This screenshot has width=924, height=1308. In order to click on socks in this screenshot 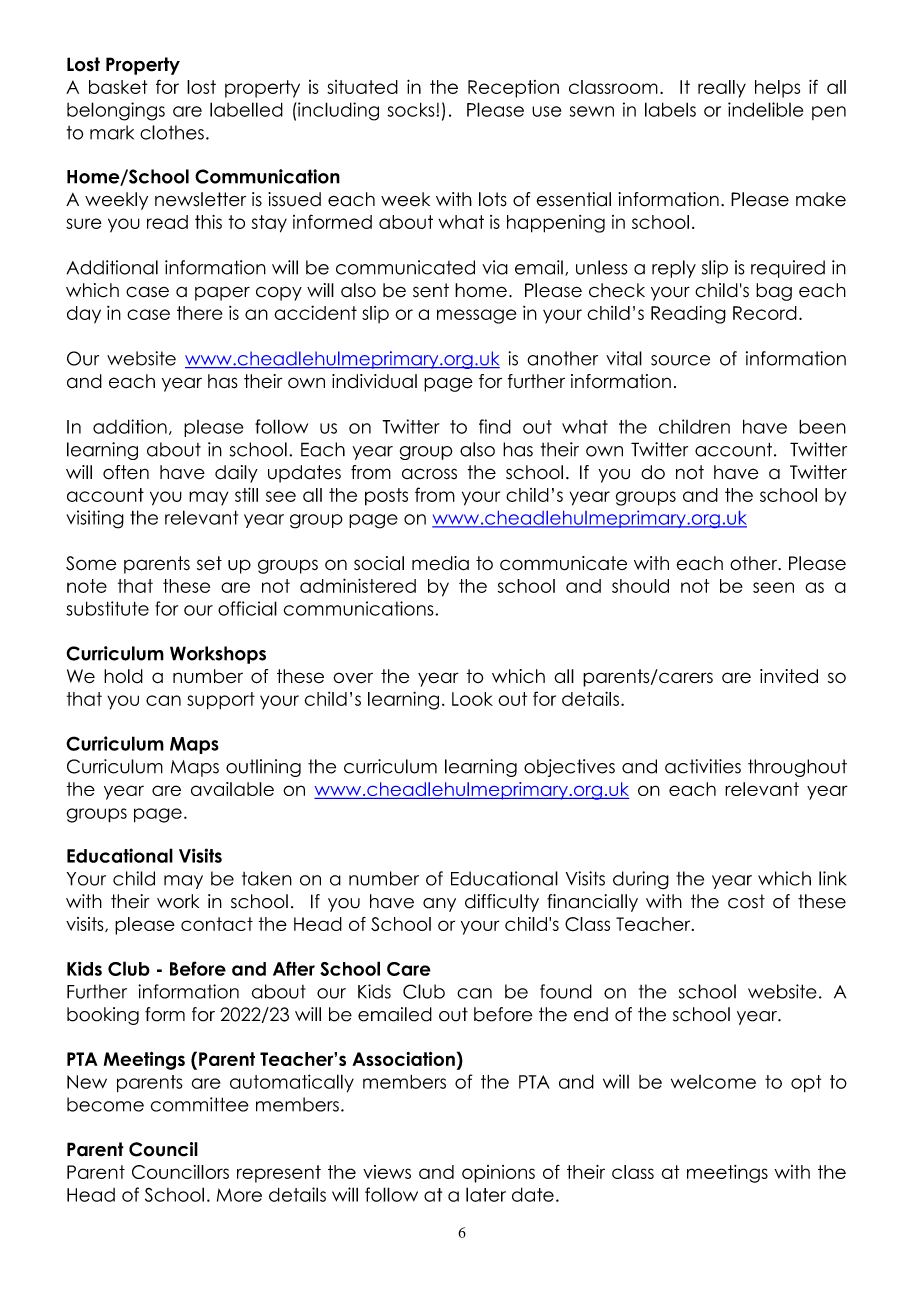, I will do `click(412, 109)`.
